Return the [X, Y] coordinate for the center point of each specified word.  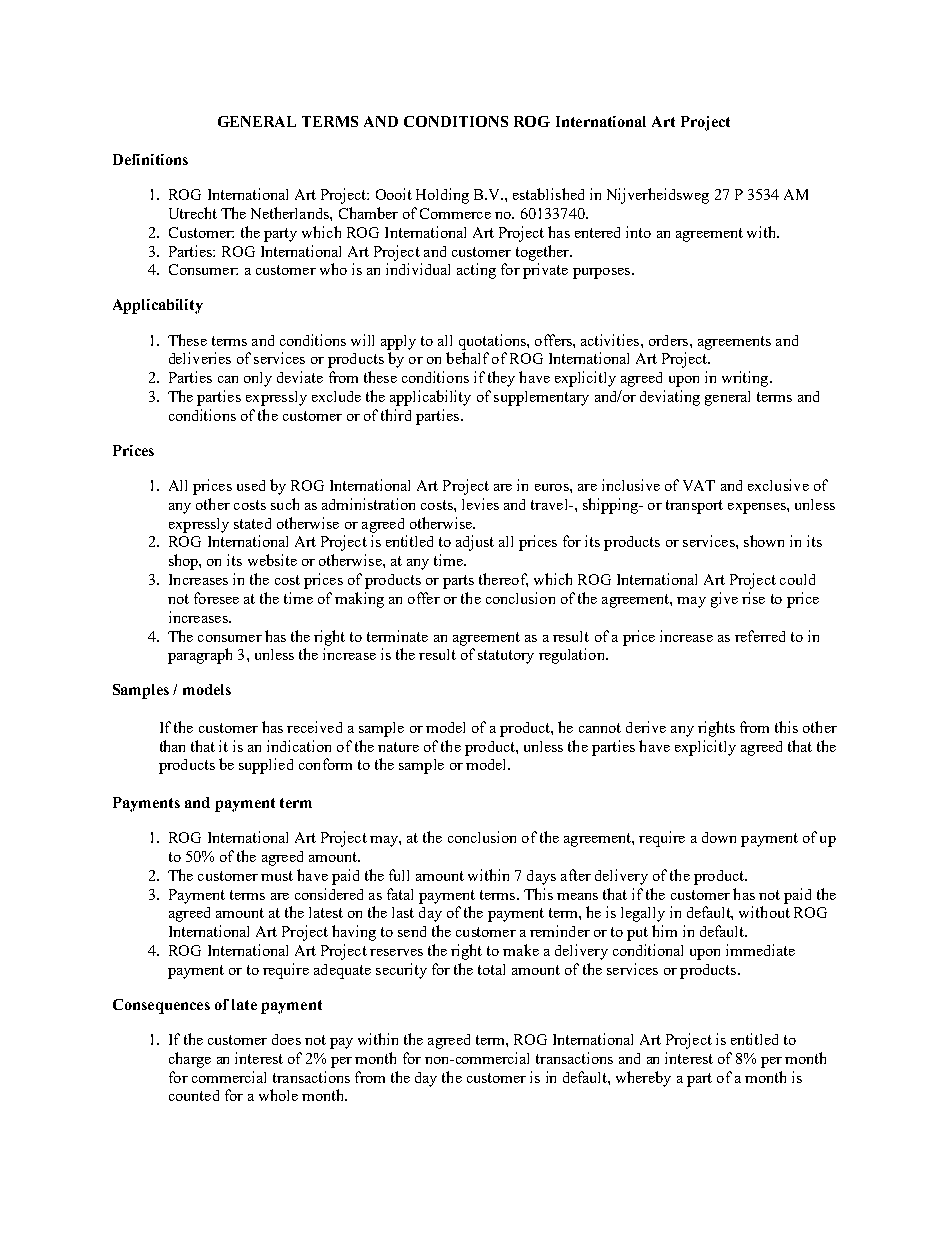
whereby [643, 1079]
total [491, 969]
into [638, 232]
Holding [442, 196]
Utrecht [193, 213]
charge [190, 1060]
